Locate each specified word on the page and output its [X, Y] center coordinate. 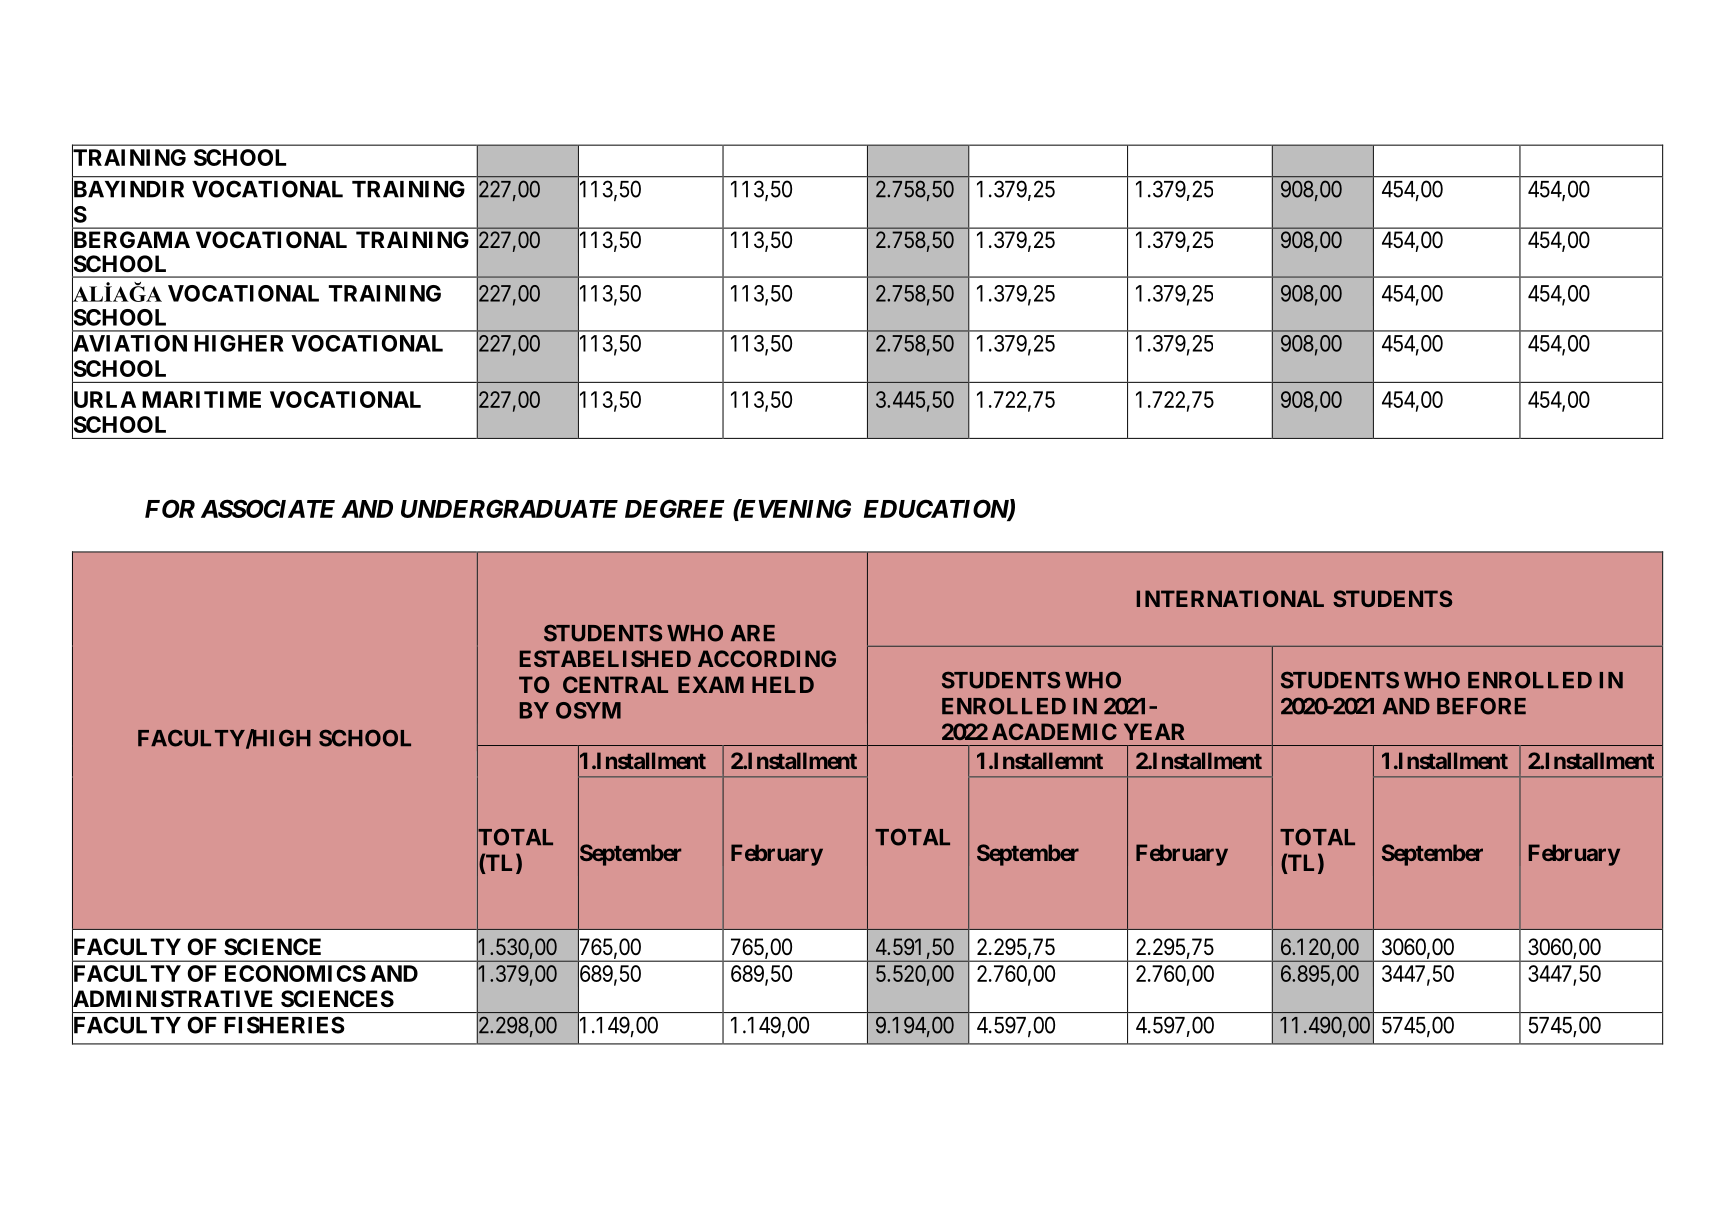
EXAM [711, 684]
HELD [783, 684]
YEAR [1154, 731]
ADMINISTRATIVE [172, 999]
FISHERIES [284, 1025]
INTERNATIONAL [1230, 598]
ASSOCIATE [268, 508]
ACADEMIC [1054, 731]
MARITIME [201, 399]
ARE [753, 633]
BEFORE [1481, 706]
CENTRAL [615, 684]
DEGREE [675, 508]
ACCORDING [767, 658]
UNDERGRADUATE [509, 508]
